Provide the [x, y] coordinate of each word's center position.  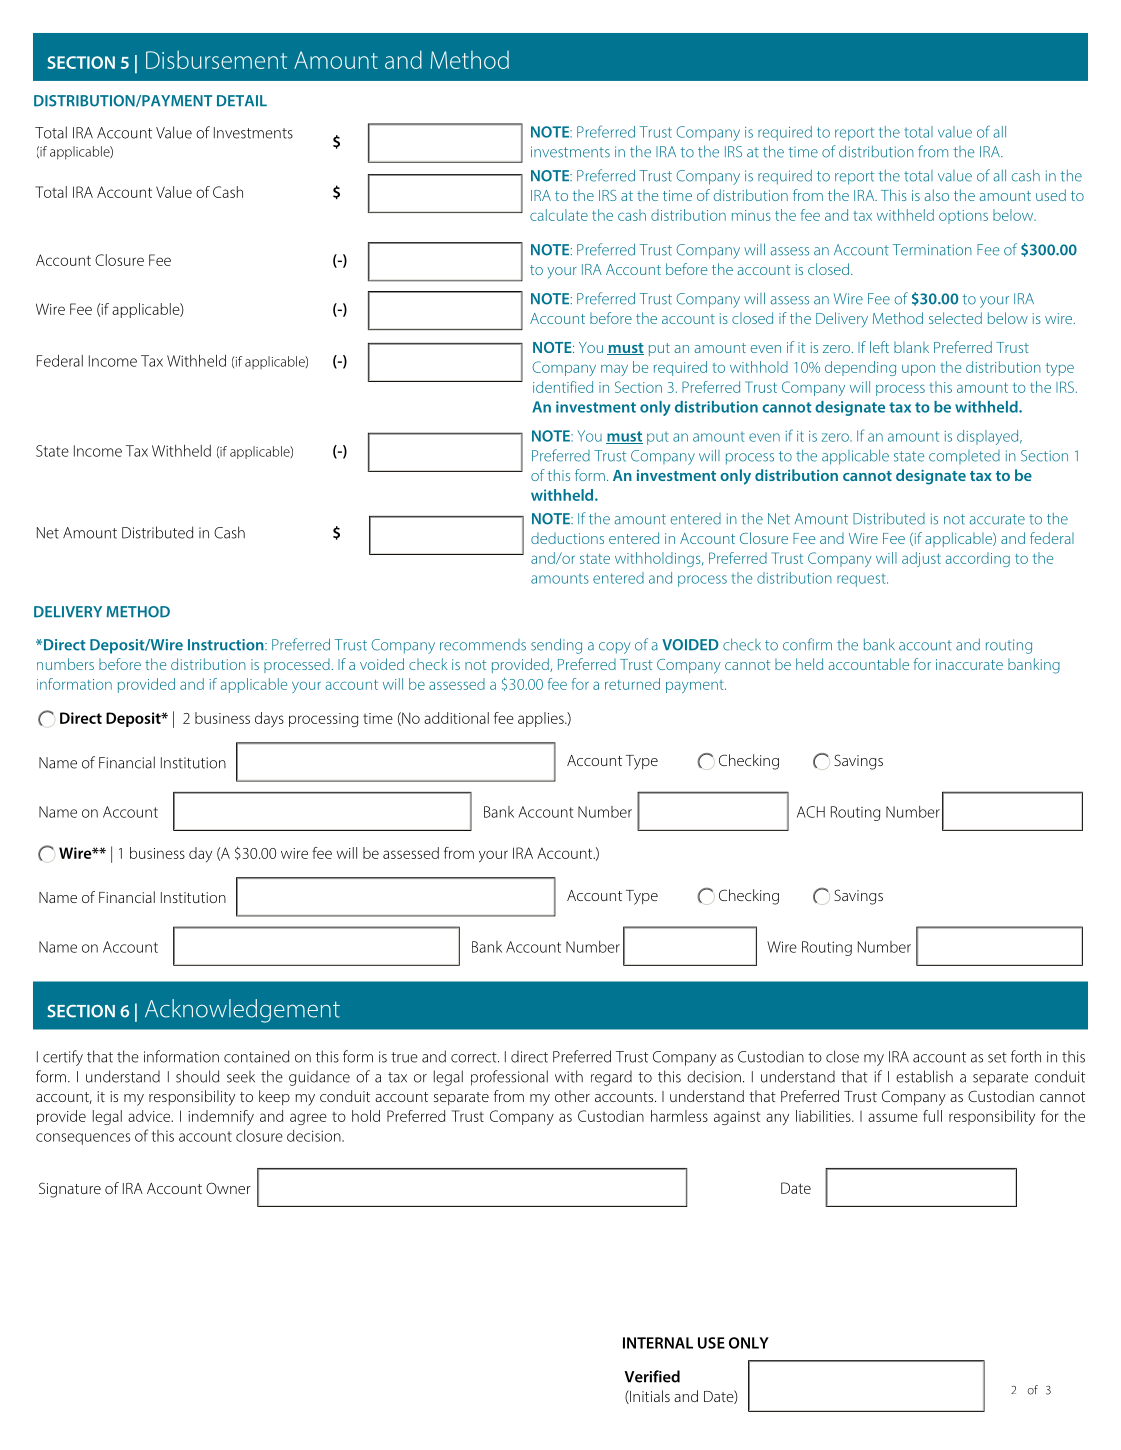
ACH [811, 812]
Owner [228, 1188]
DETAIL [242, 101]
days [269, 719]
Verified [652, 1376]
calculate [559, 215]
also [937, 195]
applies [542, 719]
